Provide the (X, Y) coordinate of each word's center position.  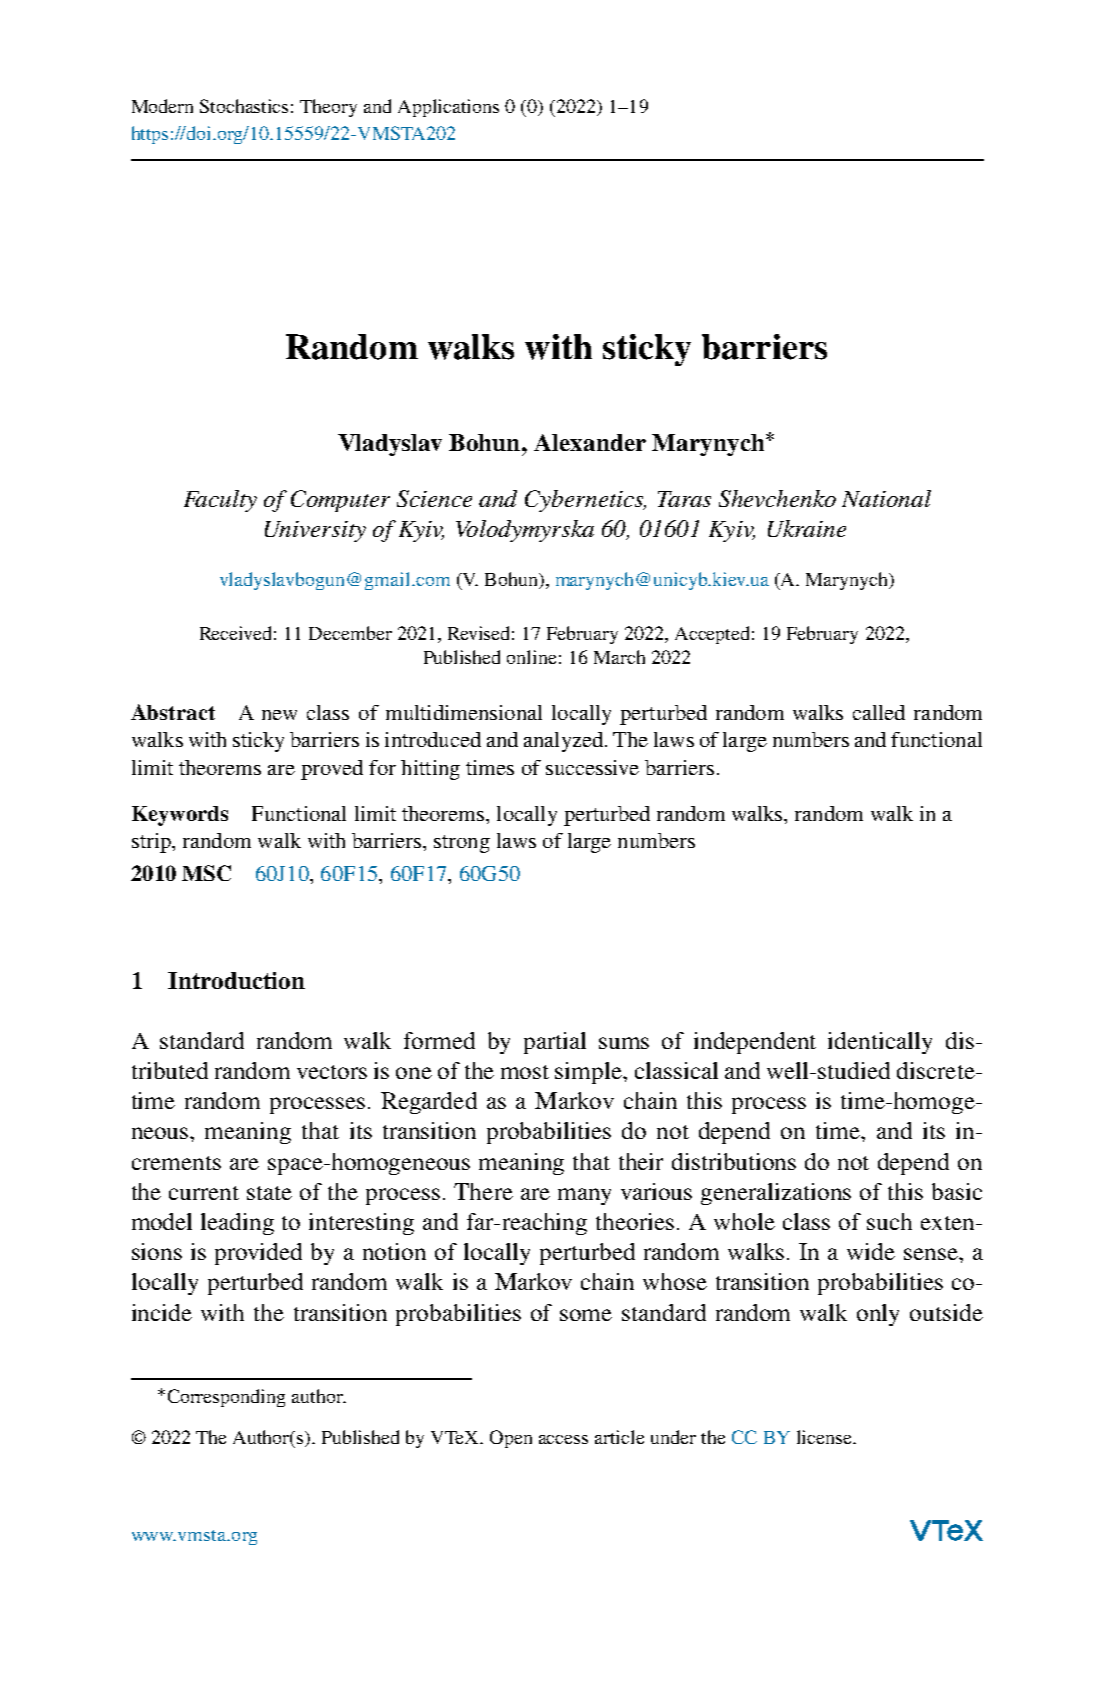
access (563, 1439)
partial (555, 1043)
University (315, 531)
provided (258, 1254)
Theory (328, 108)
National (886, 498)
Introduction (236, 980)
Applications (448, 108)
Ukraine (807, 528)
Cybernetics (585, 501)
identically (880, 1043)
